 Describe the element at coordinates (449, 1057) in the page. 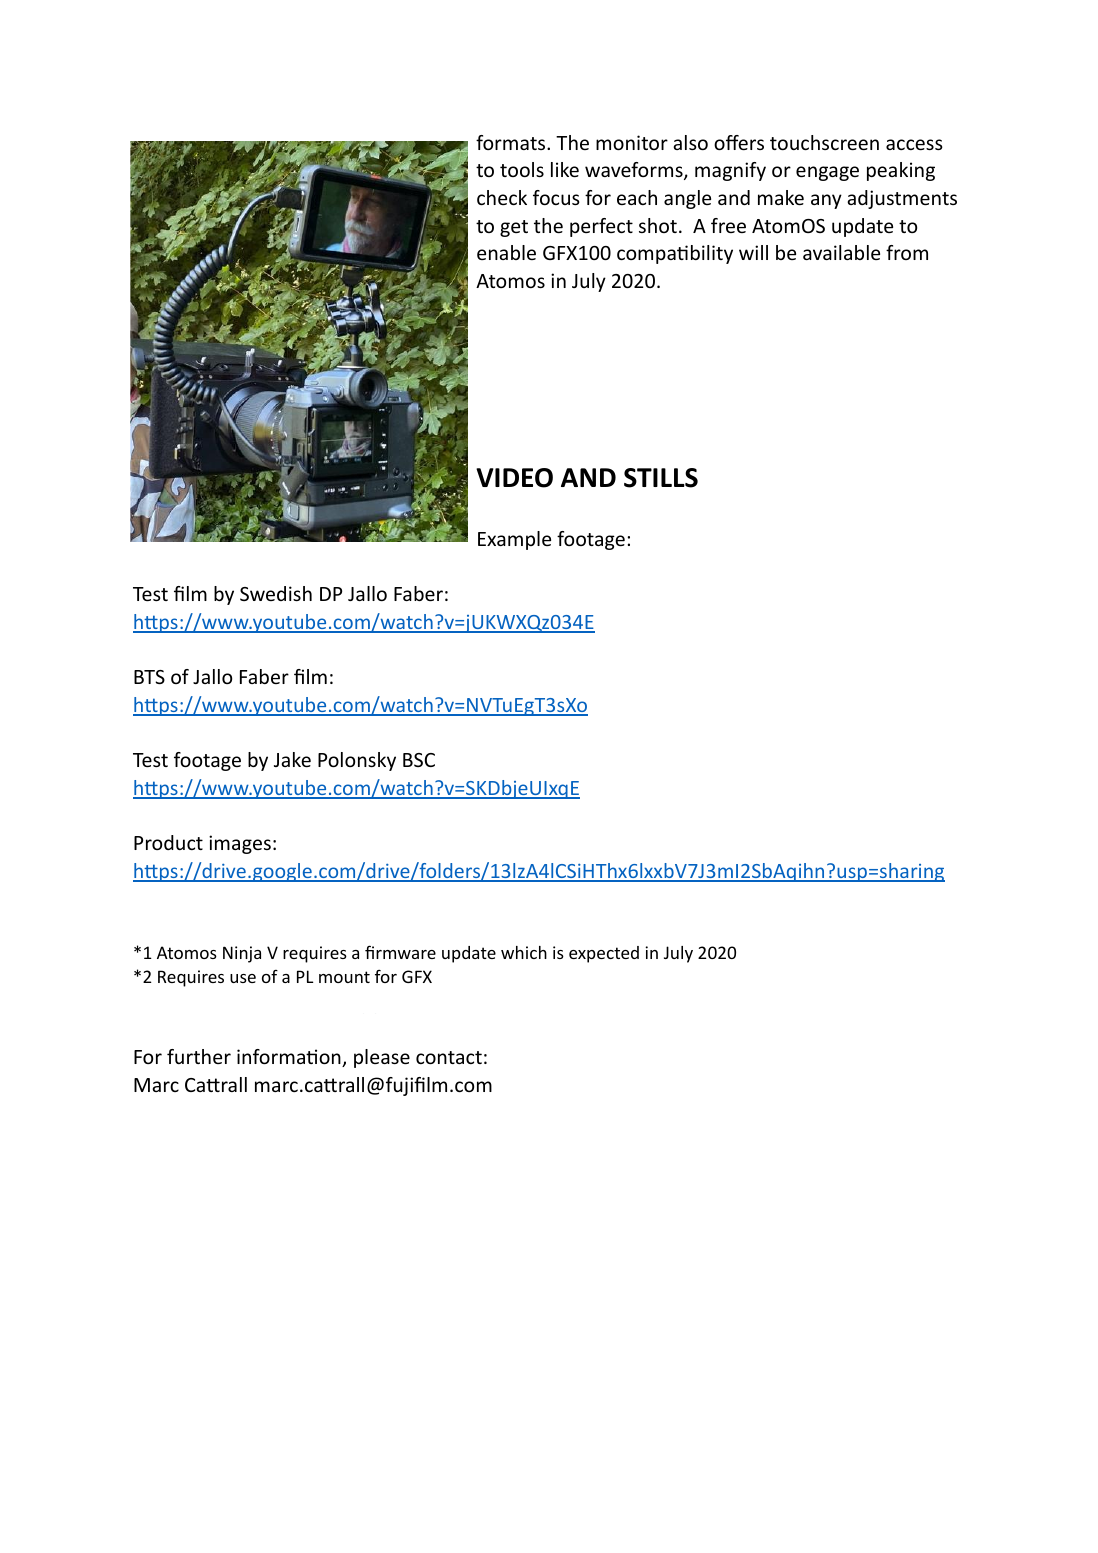

I see `contact` at that location.
